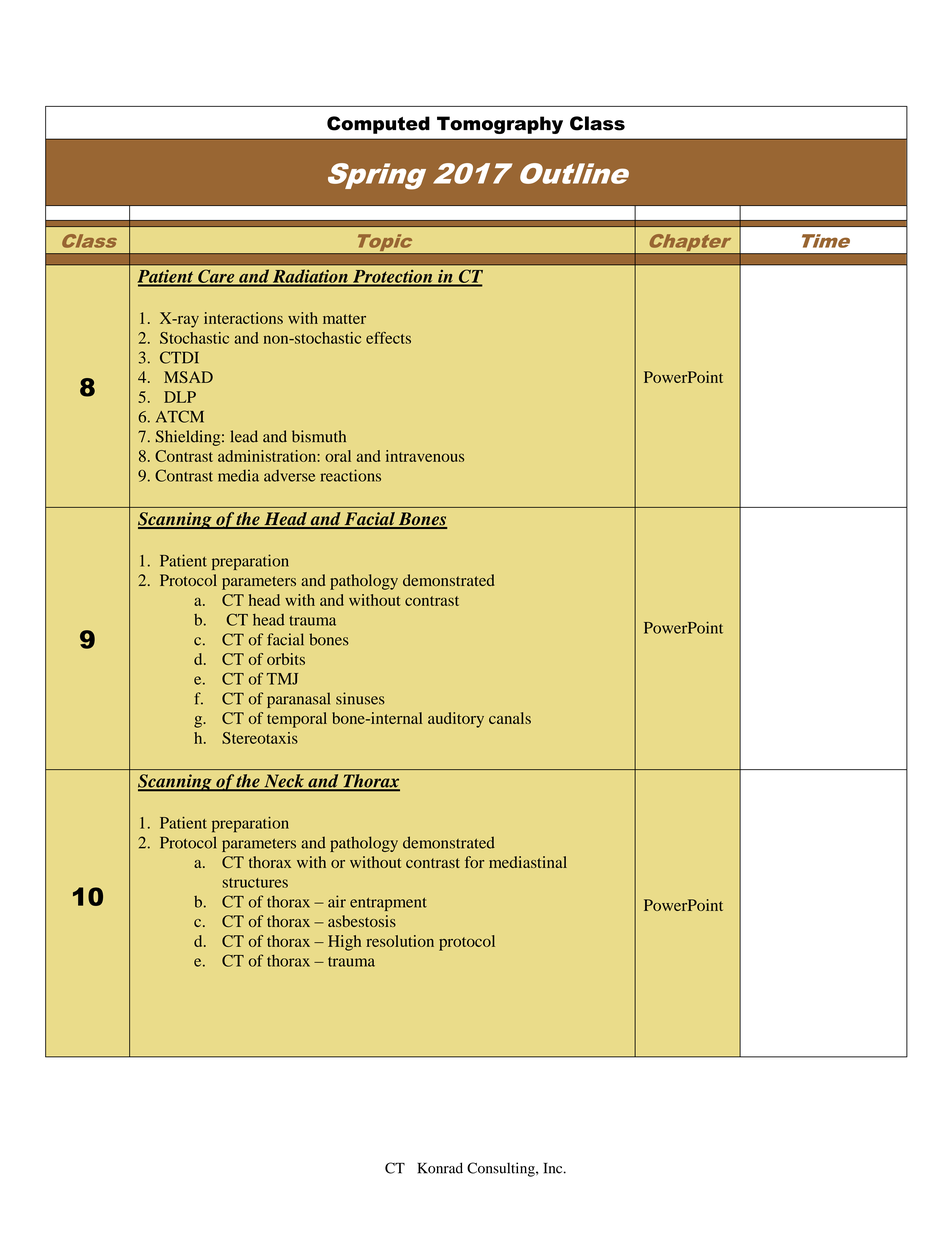 The width and height of the screenshot is (952, 1233). I want to click on air, so click(337, 901).
